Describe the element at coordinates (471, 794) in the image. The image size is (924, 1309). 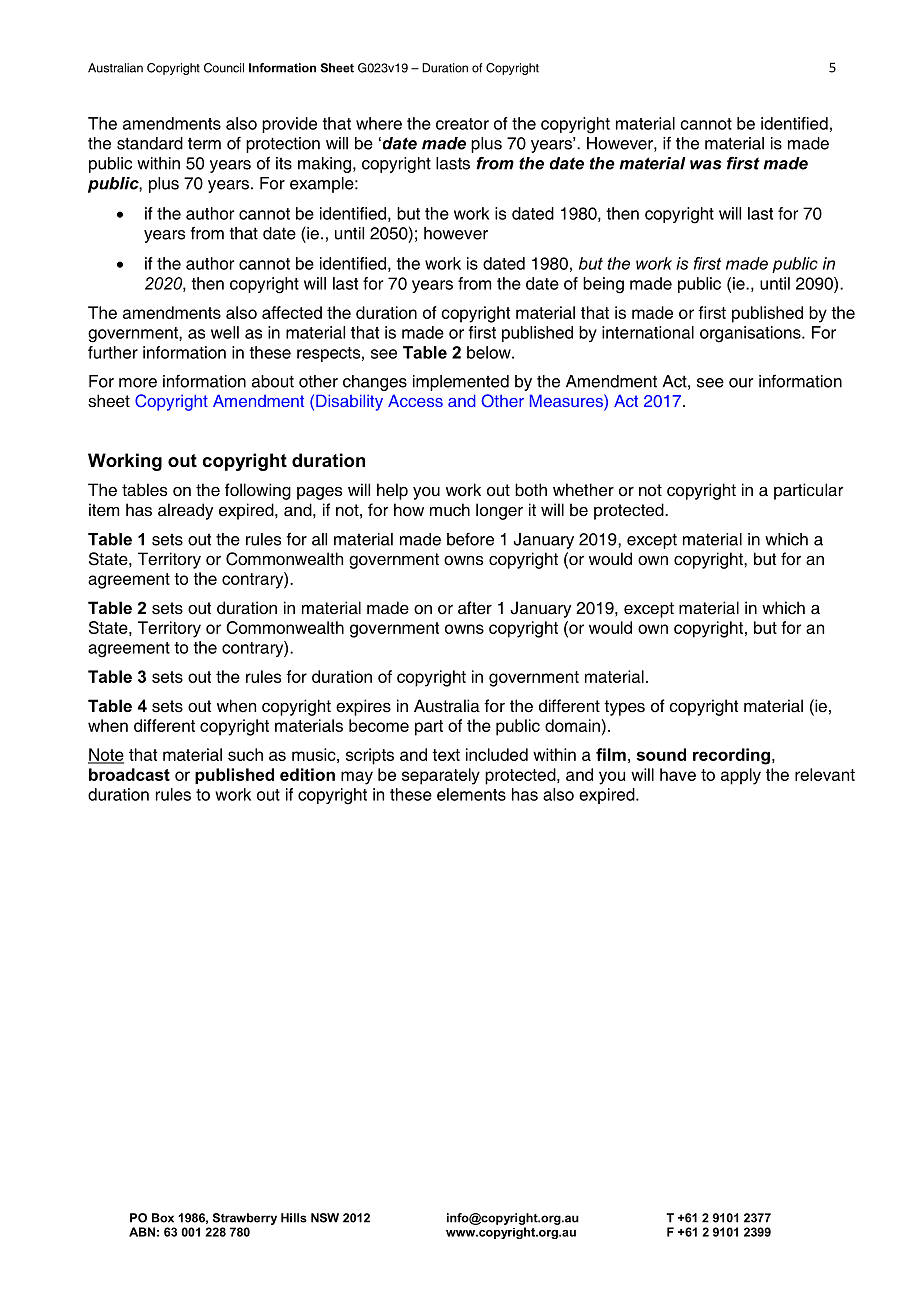
I see `elements` at that location.
